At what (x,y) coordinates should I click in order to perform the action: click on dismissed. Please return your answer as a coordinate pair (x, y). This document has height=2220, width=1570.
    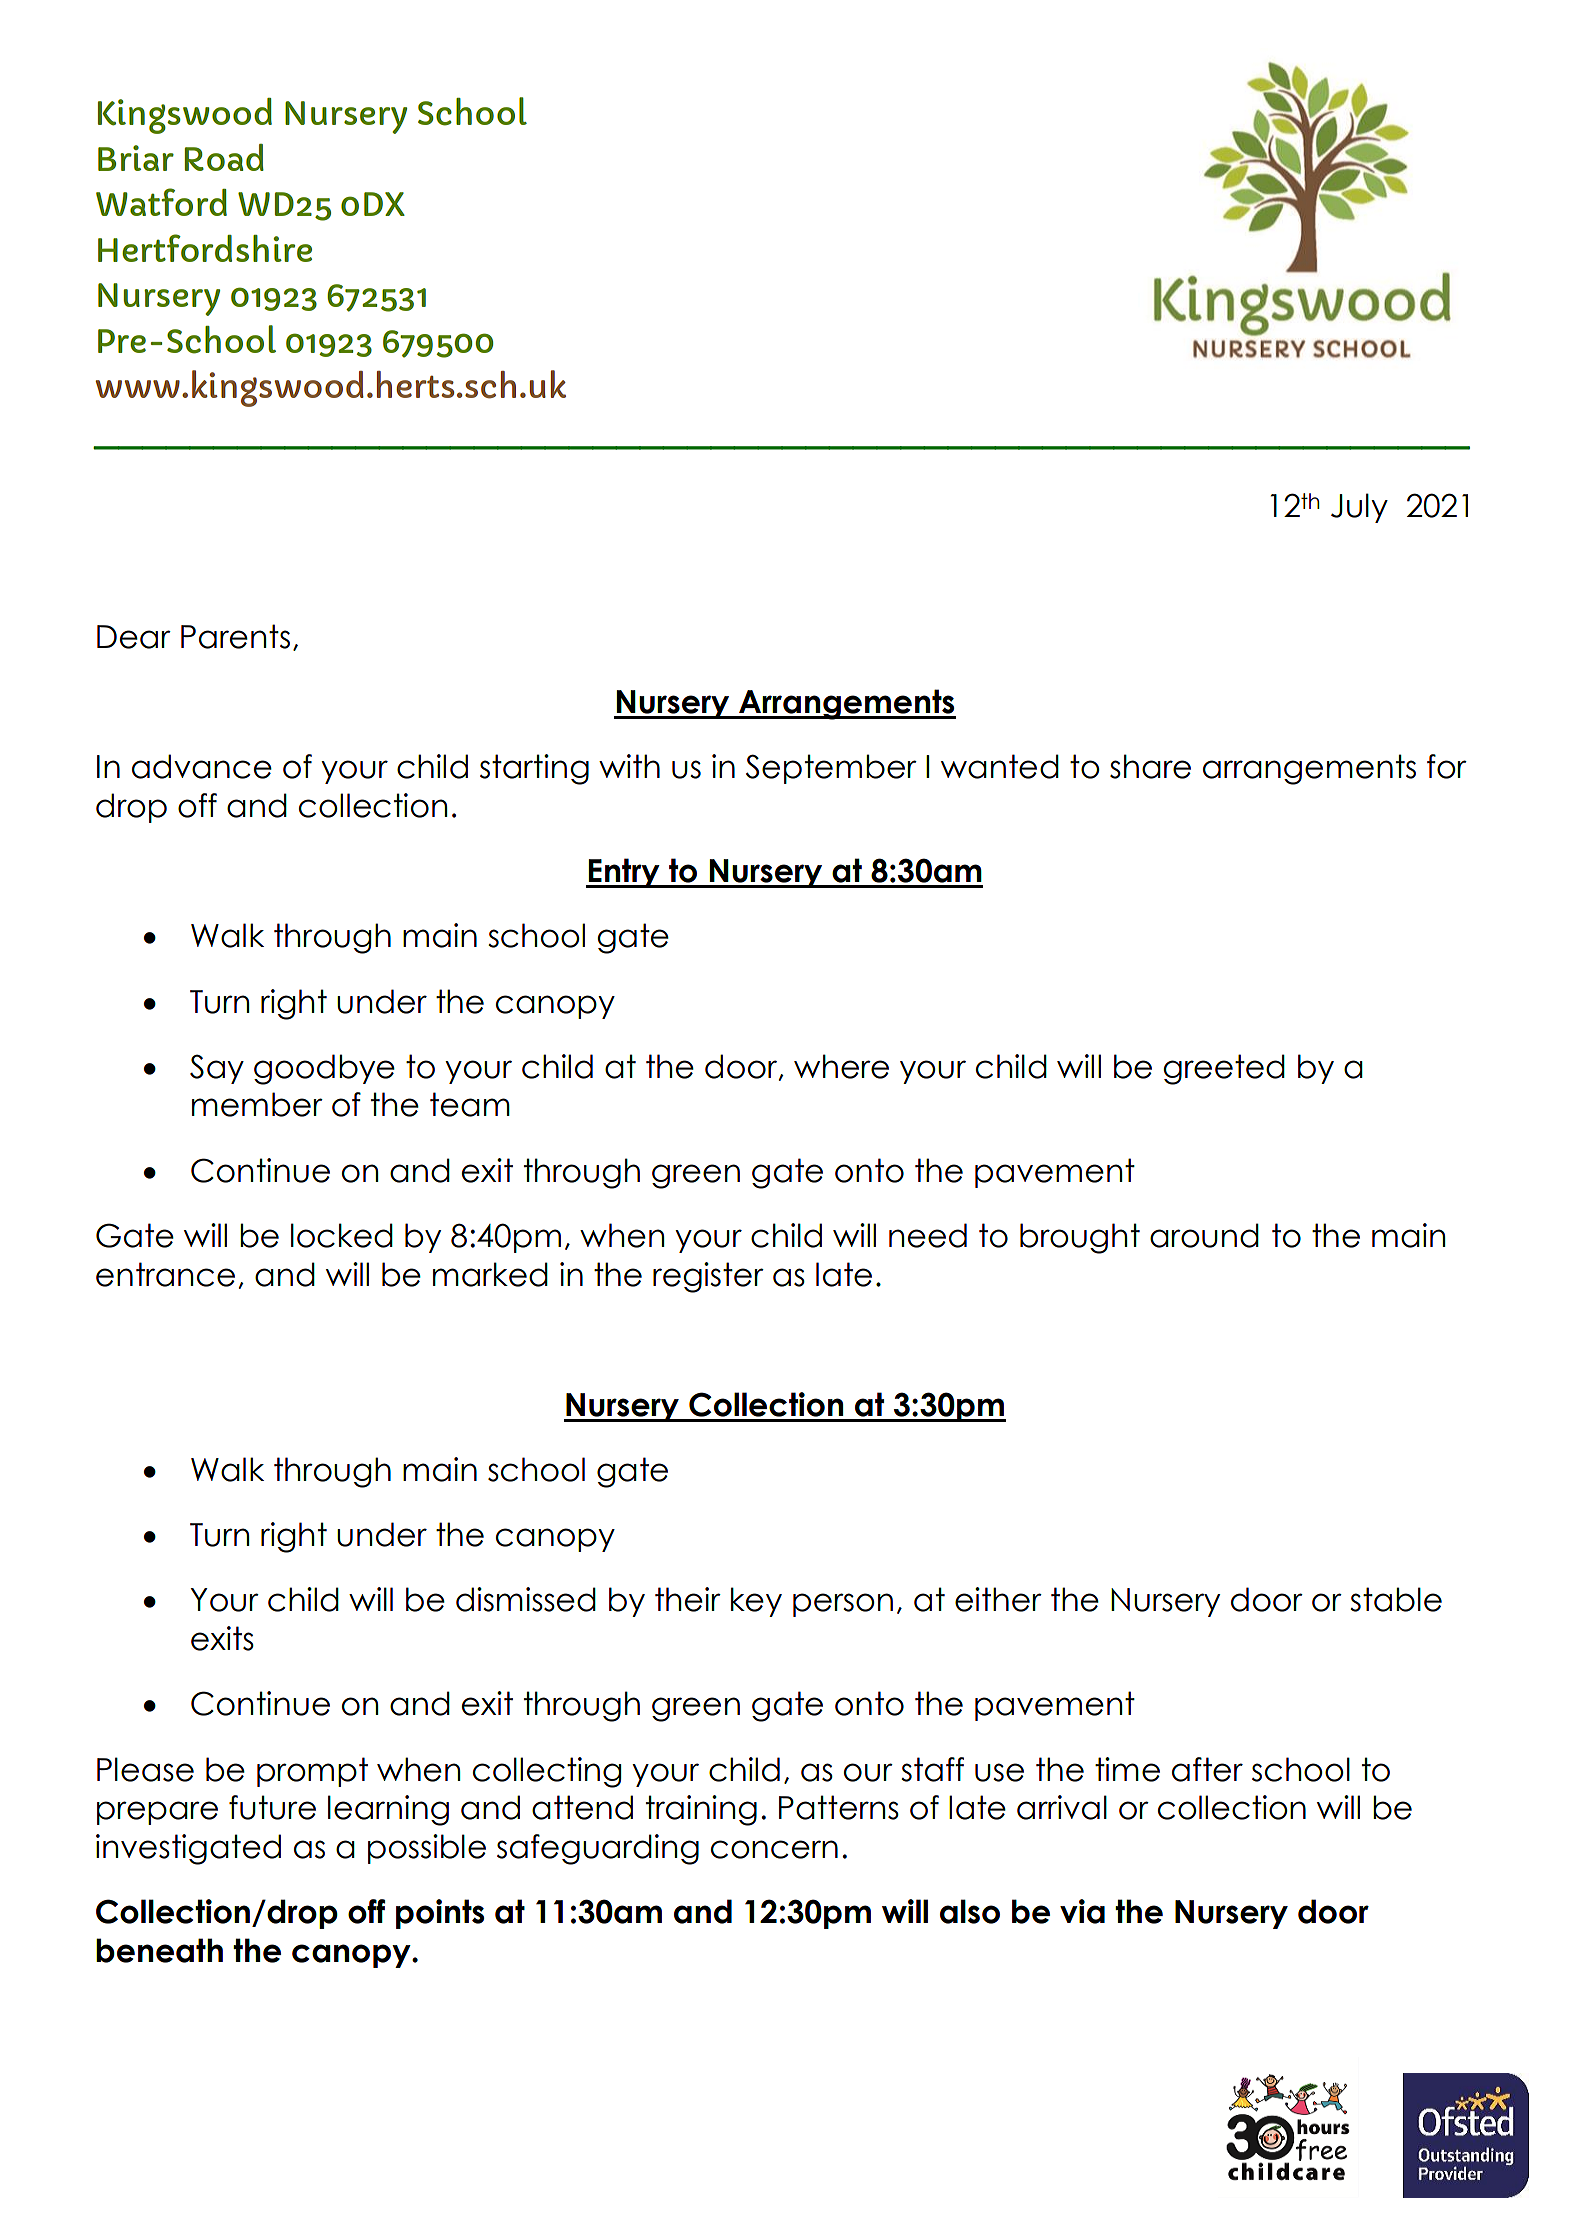
    Looking at the image, I should click on (526, 1599).
